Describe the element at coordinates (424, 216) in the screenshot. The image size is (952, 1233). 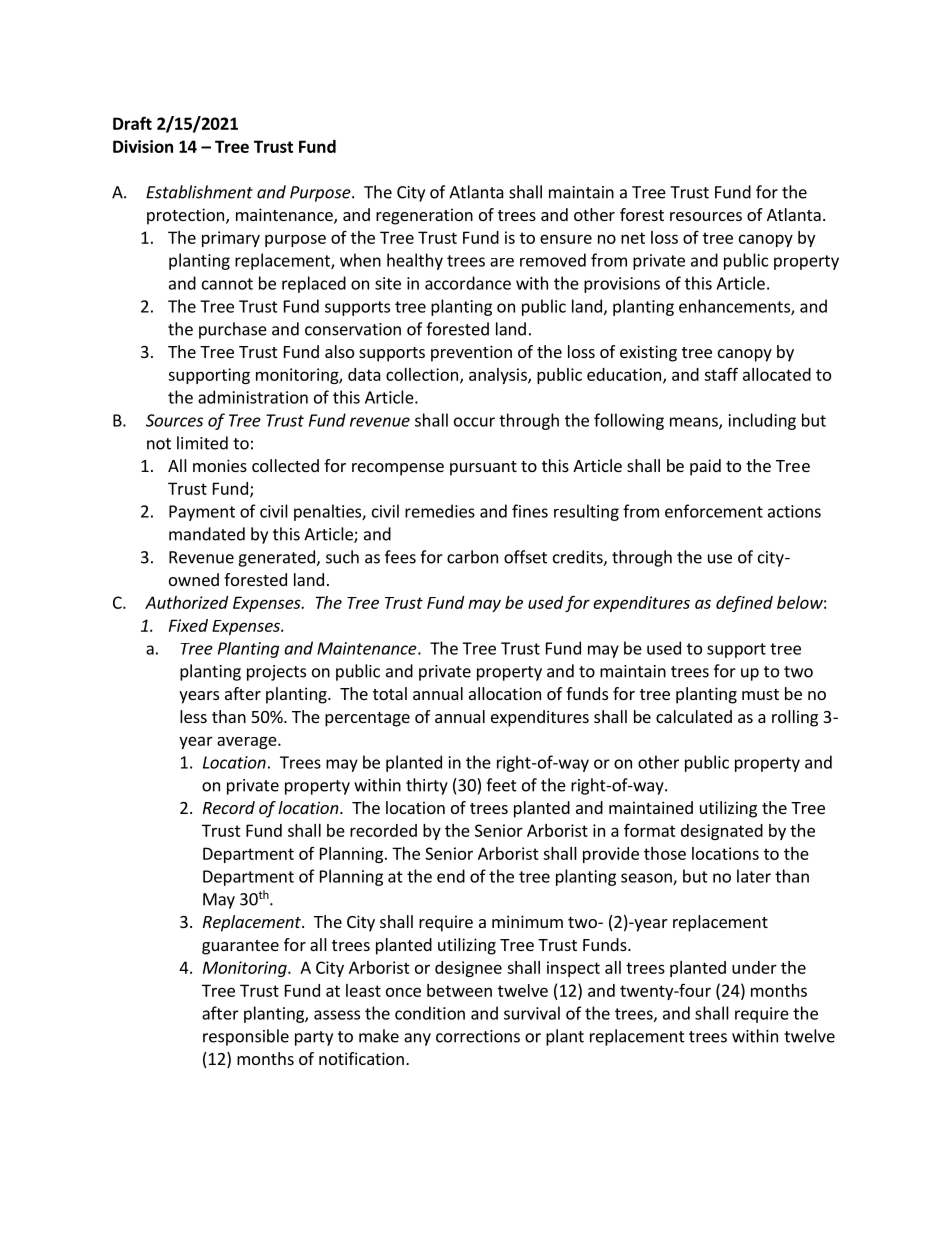
I see `regeneration` at that location.
